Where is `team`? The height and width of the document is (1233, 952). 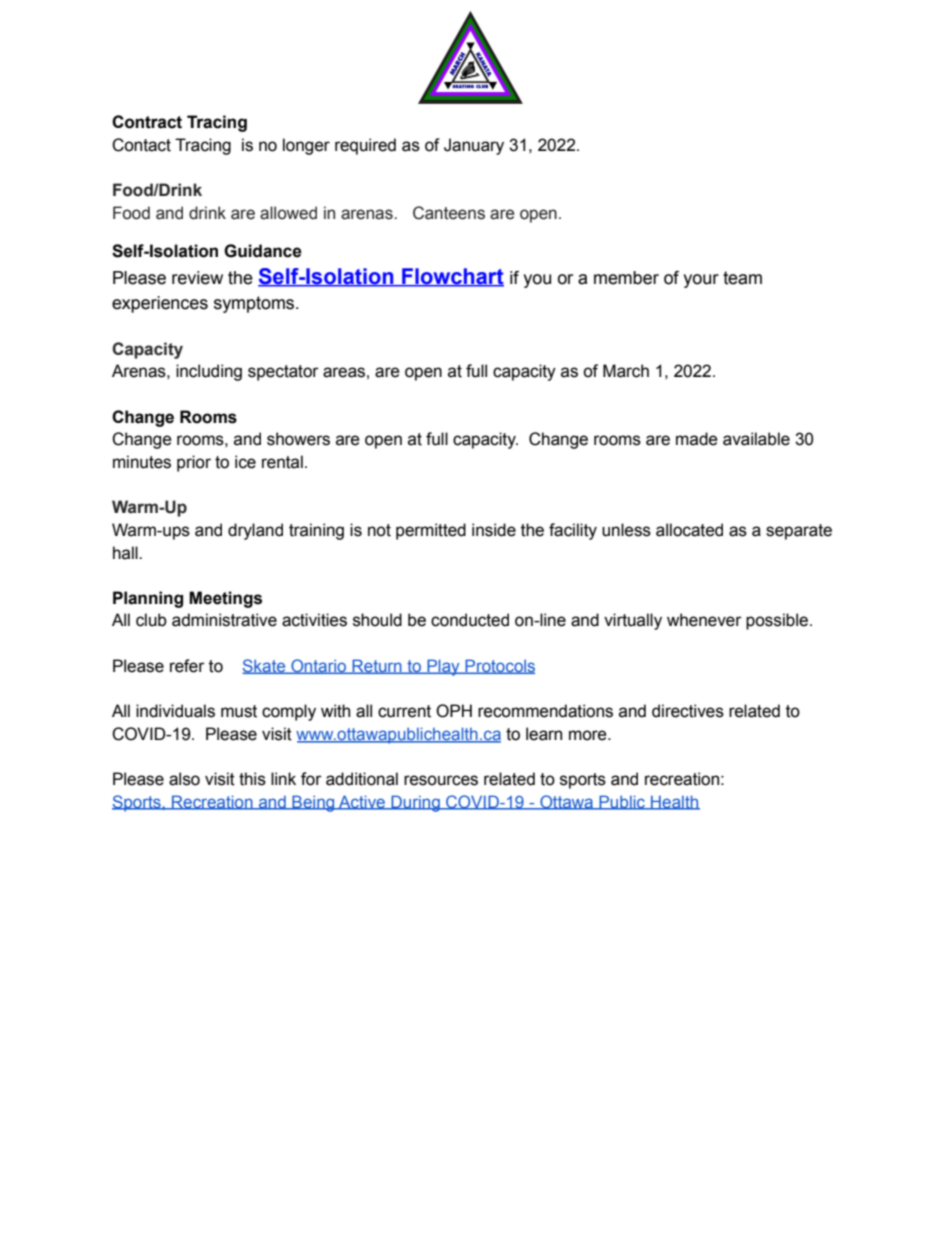
team is located at coordinates (742, 278).
